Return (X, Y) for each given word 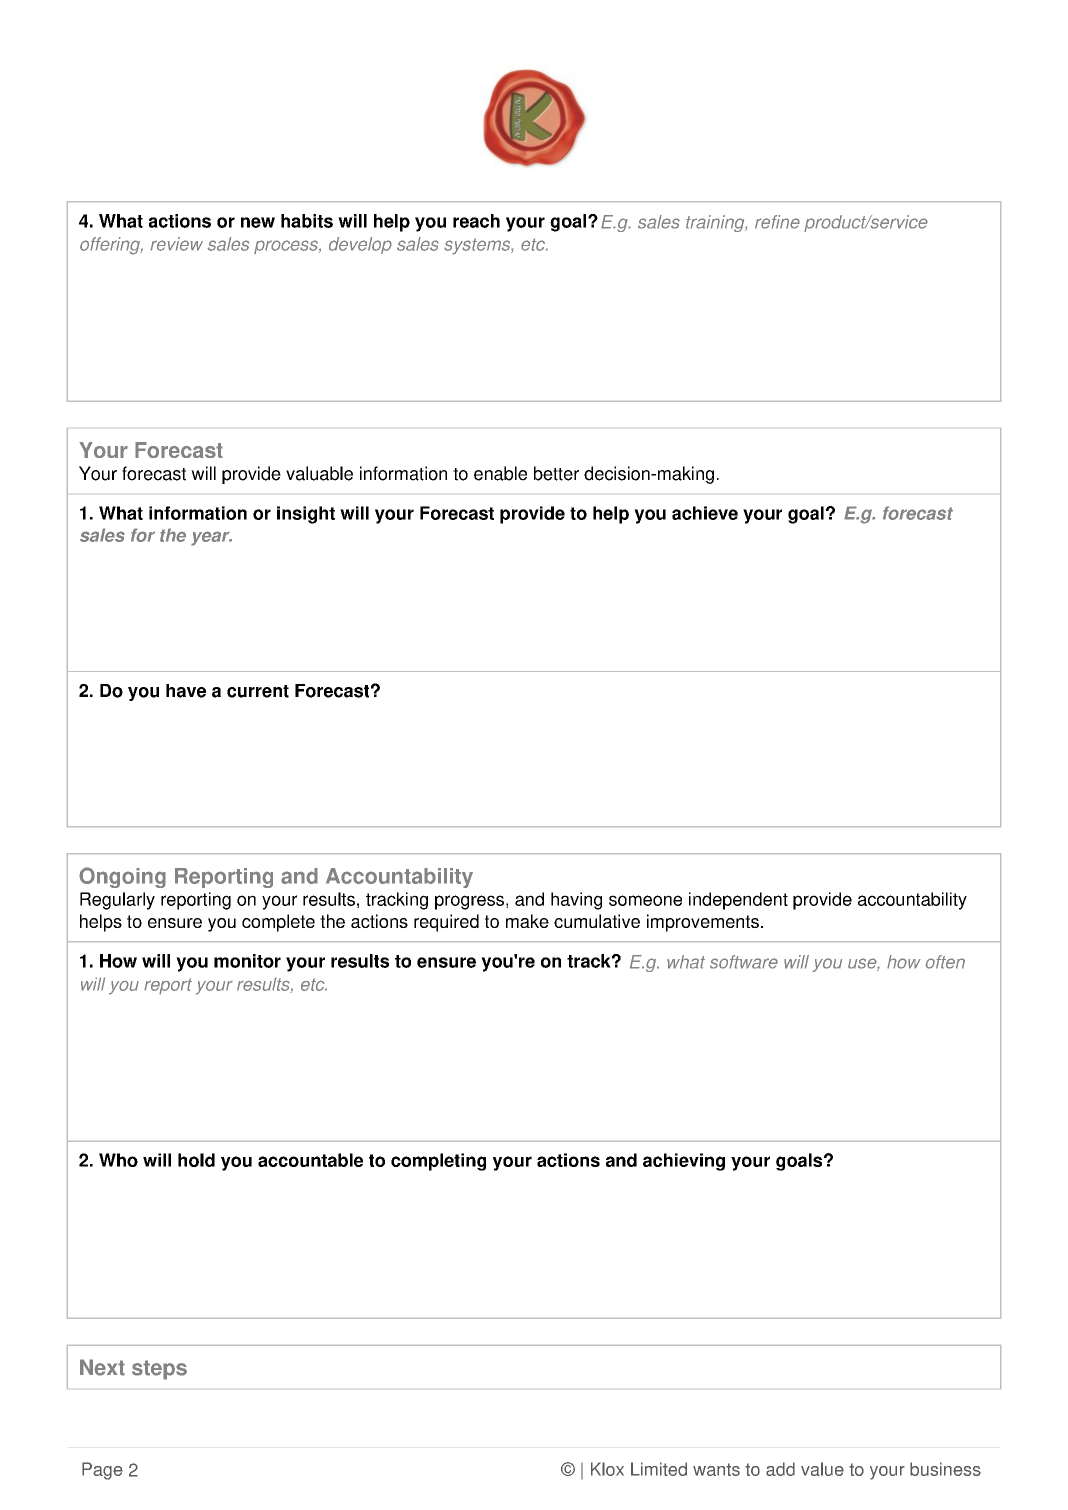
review (176, 244)
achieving (684, 1162)
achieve (705, 513)
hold (196, 1160)
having (576, 901)
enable (500, 473)
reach (476, 221)
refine (777, 222)
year (211, 538)
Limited (659, 1469)
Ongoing (122, 877)
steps (159, 1370)
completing (438, 1162)
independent (738, 901)
